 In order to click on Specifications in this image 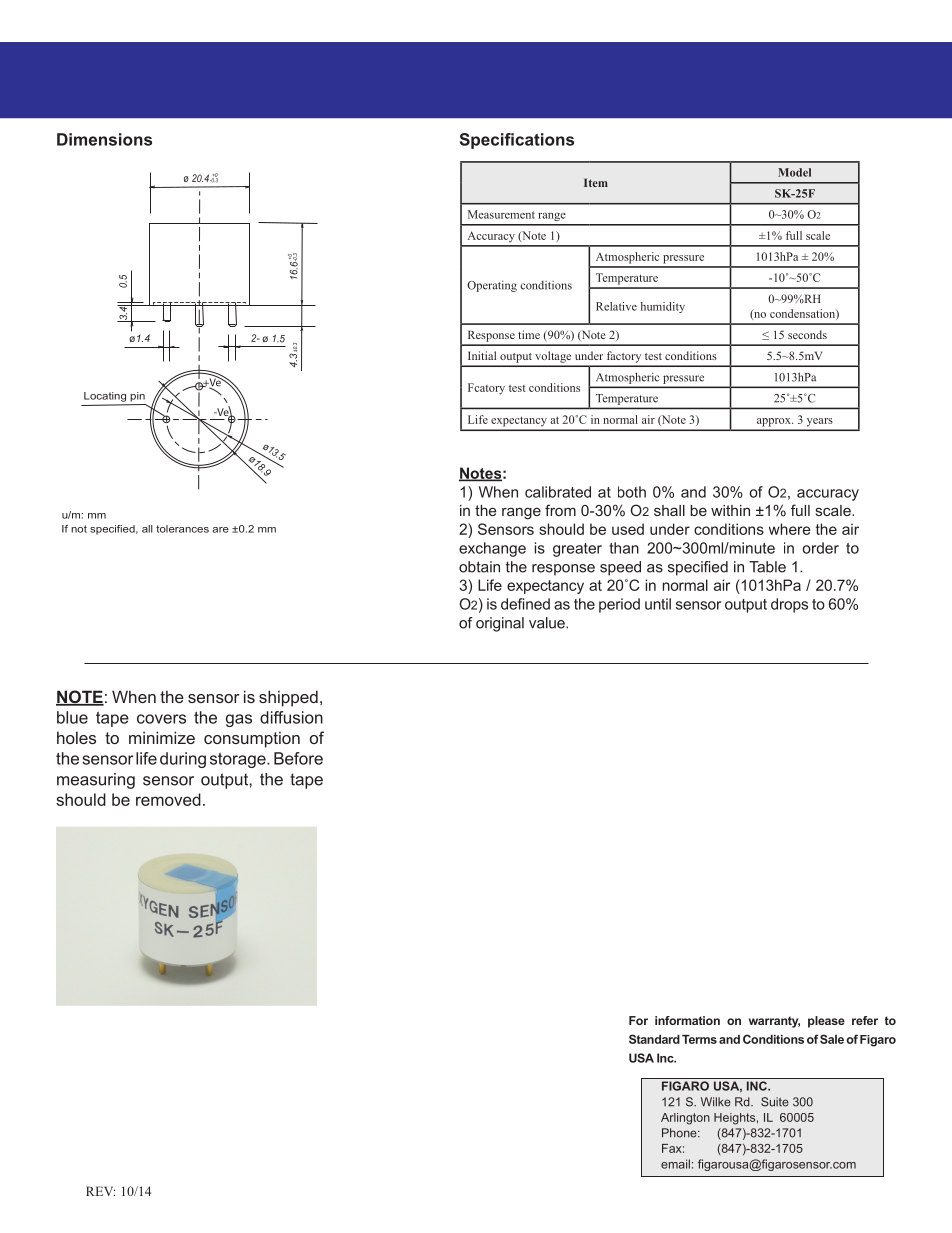, I will do `click(517, 141)`.
